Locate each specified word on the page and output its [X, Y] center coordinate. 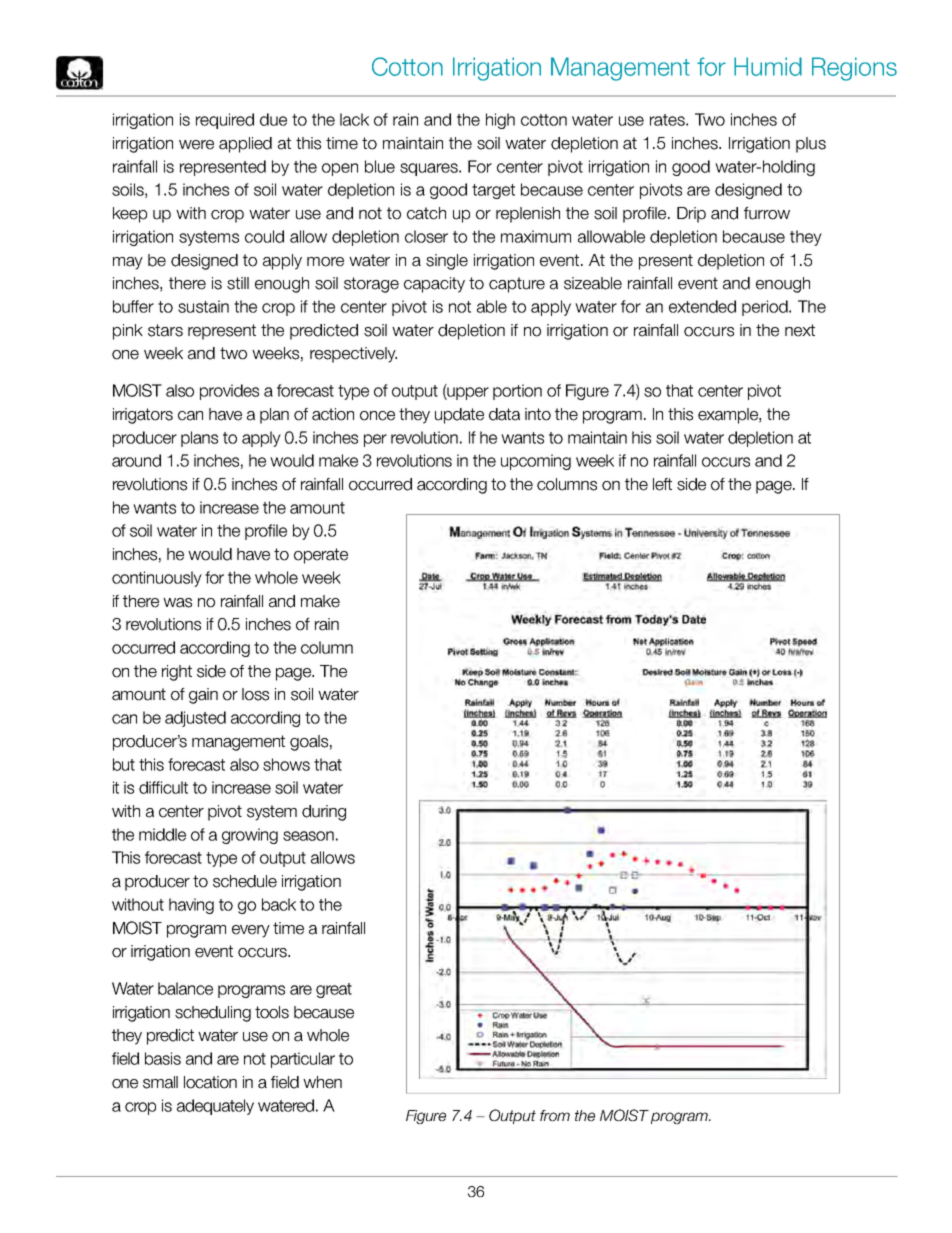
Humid [768, 66]
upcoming [536, 462]
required [225, 121]
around [136, 460]
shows [286, 764]
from [555, 1115]
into [538, 414]
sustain [203, 306]
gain [203, 696]
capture [517, 285]
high [500, 121]
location [210, 1082]
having [191, 906]
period [766, 308]
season [308, 836]
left [662, 484]
